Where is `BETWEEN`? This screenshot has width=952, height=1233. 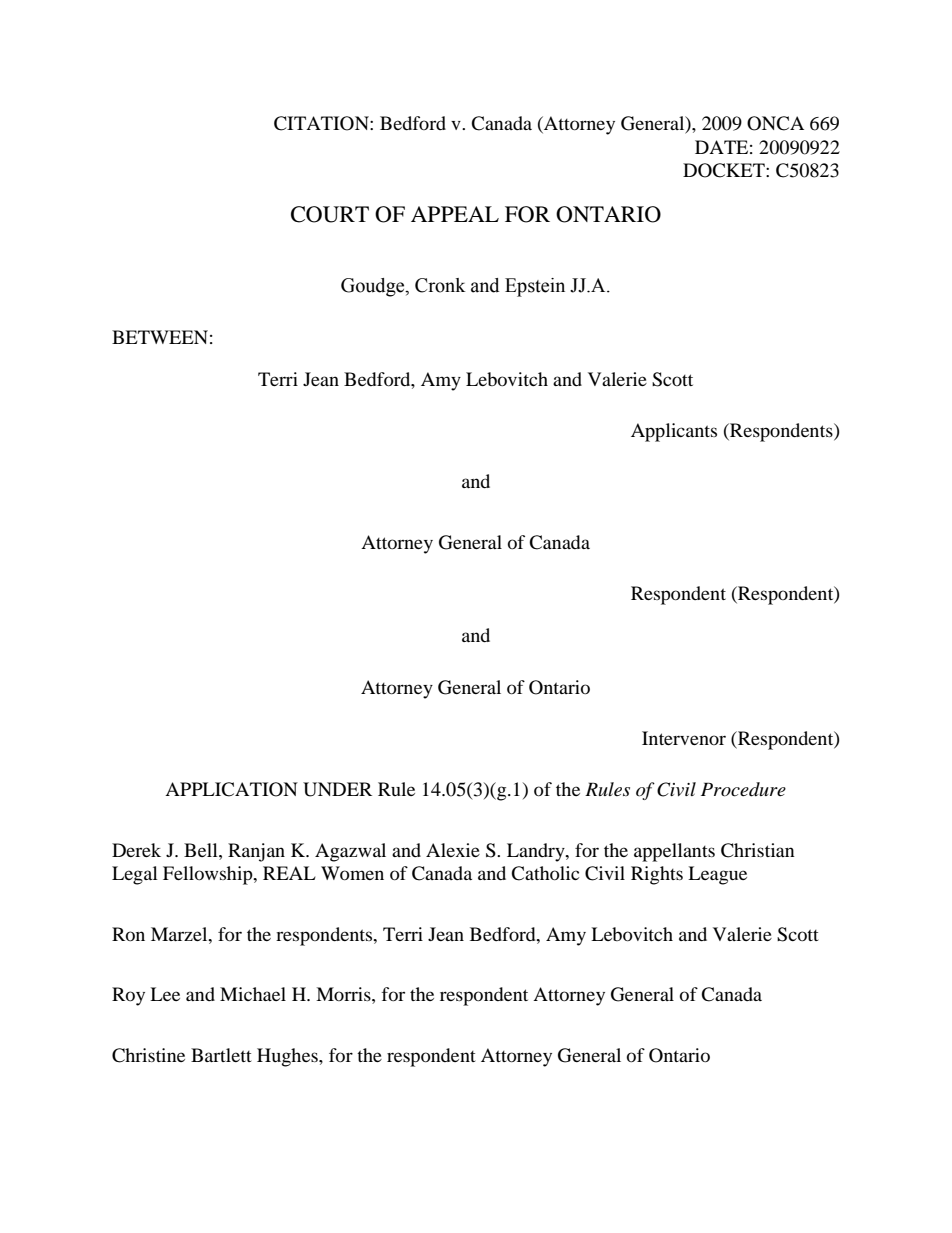 BETWEEN is located at coordinates (160, 337).
